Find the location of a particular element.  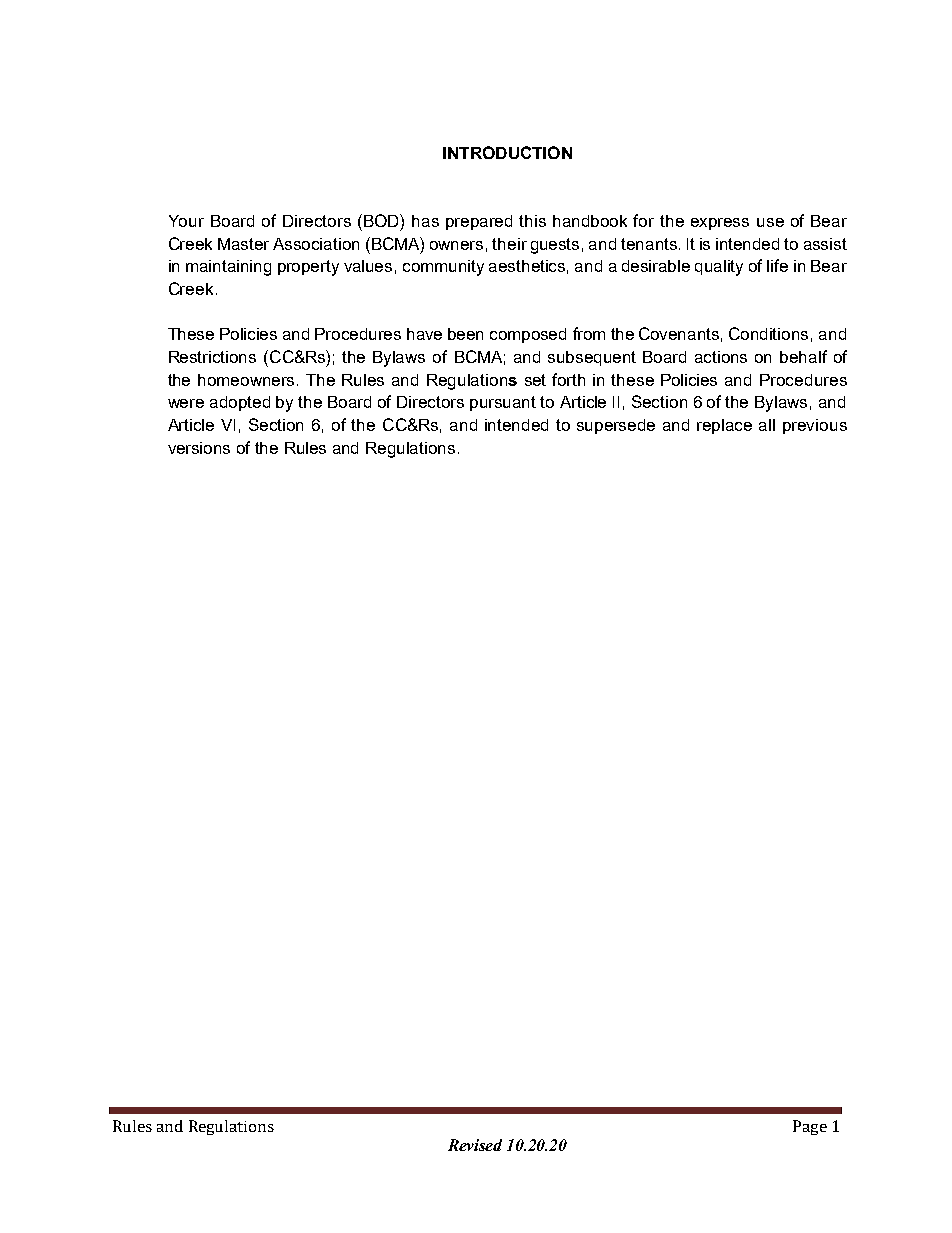

were is located at coordinates (186, 403).
